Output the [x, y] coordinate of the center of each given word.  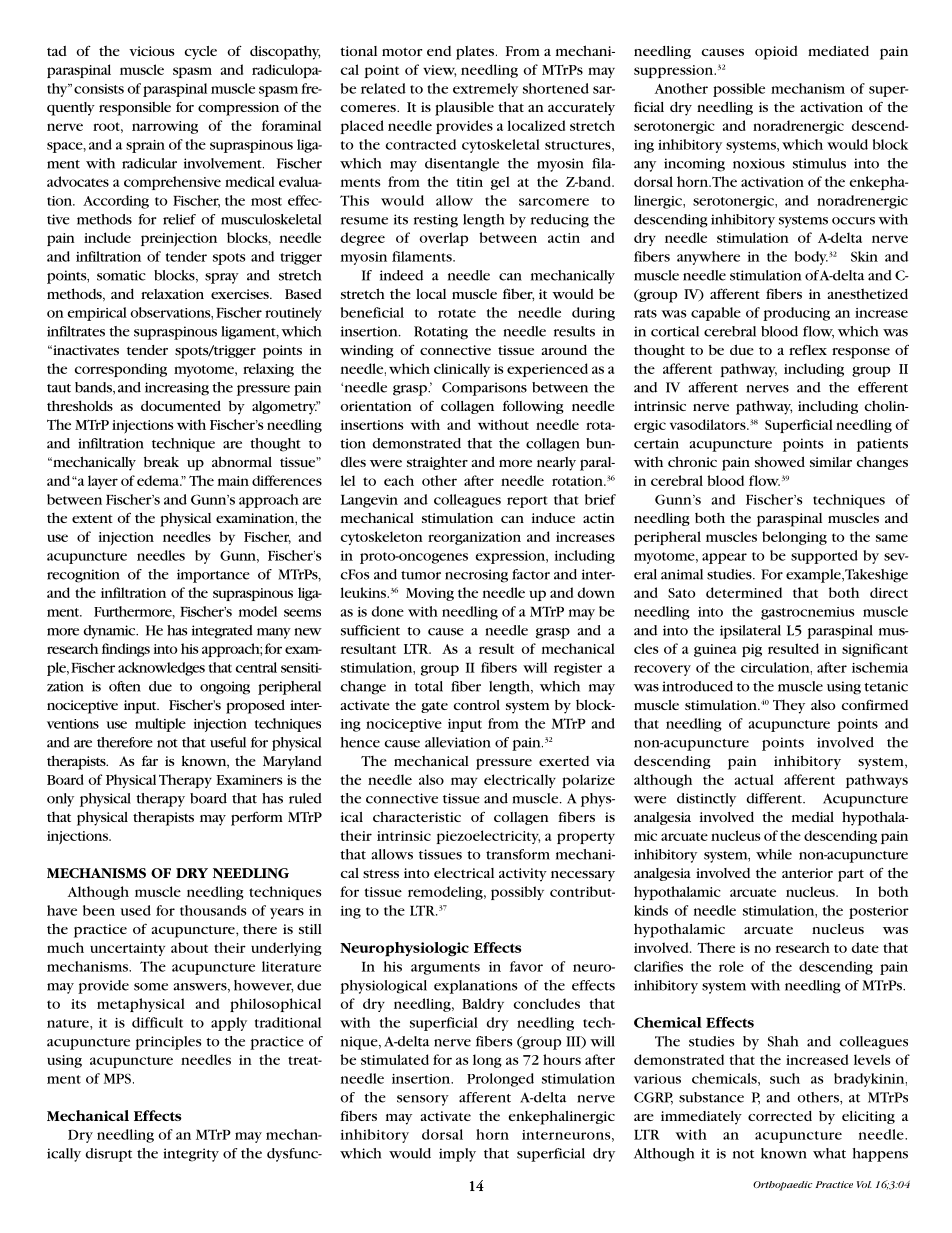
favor [526, 966]
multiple [160, 725]
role [731, 966]
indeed [401, 275]
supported [824, 557]
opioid [776, 53]
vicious [152, 51]
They [789, 707]
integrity [191, 1155]
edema [159, 480]
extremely [485, 90]
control [476, 705]
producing [796, 314]
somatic [121, 275]
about [189, 947]
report [527, 502]
